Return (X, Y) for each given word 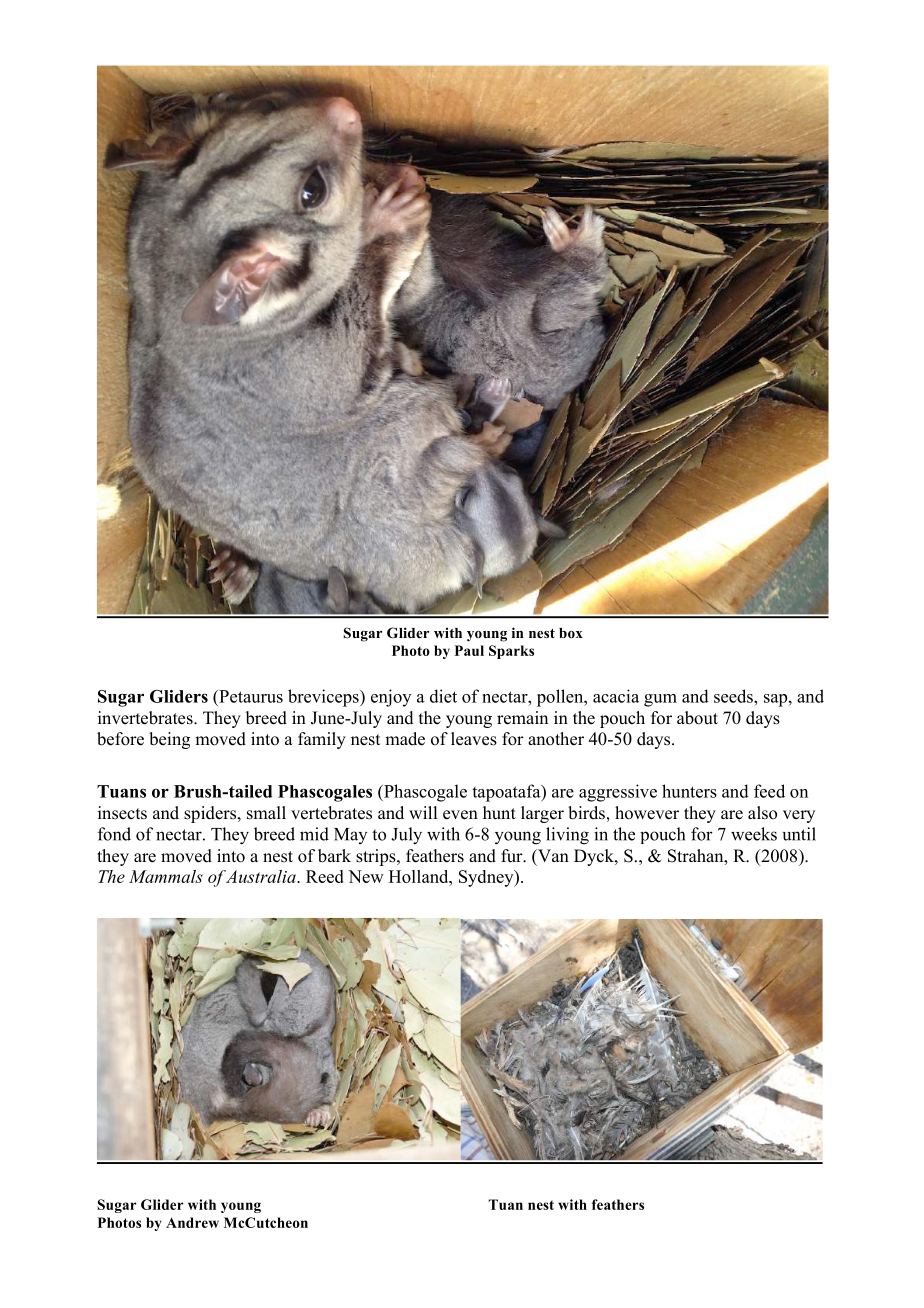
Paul (469, 650)
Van (552, 855)
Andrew (192, 1222)
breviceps (324, 698)
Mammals (166, 876)
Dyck (595, 857)
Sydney (487, 878)
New (366, 876)
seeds (734, 696)
